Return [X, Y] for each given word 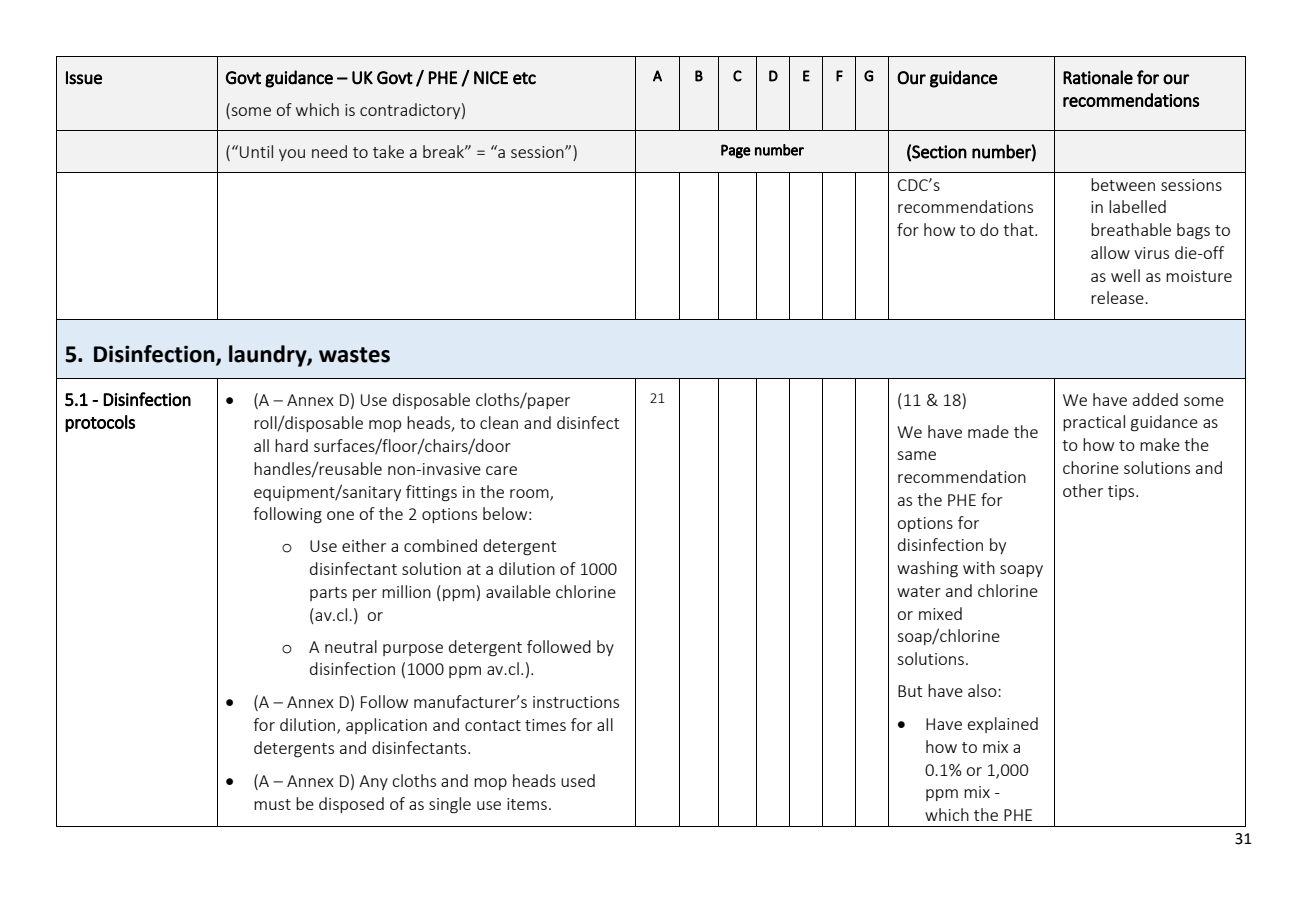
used [578, 780]
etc [524, 78]
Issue [84, 78]
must [272, 804]
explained [1003, 725]
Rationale [1098, 77]
